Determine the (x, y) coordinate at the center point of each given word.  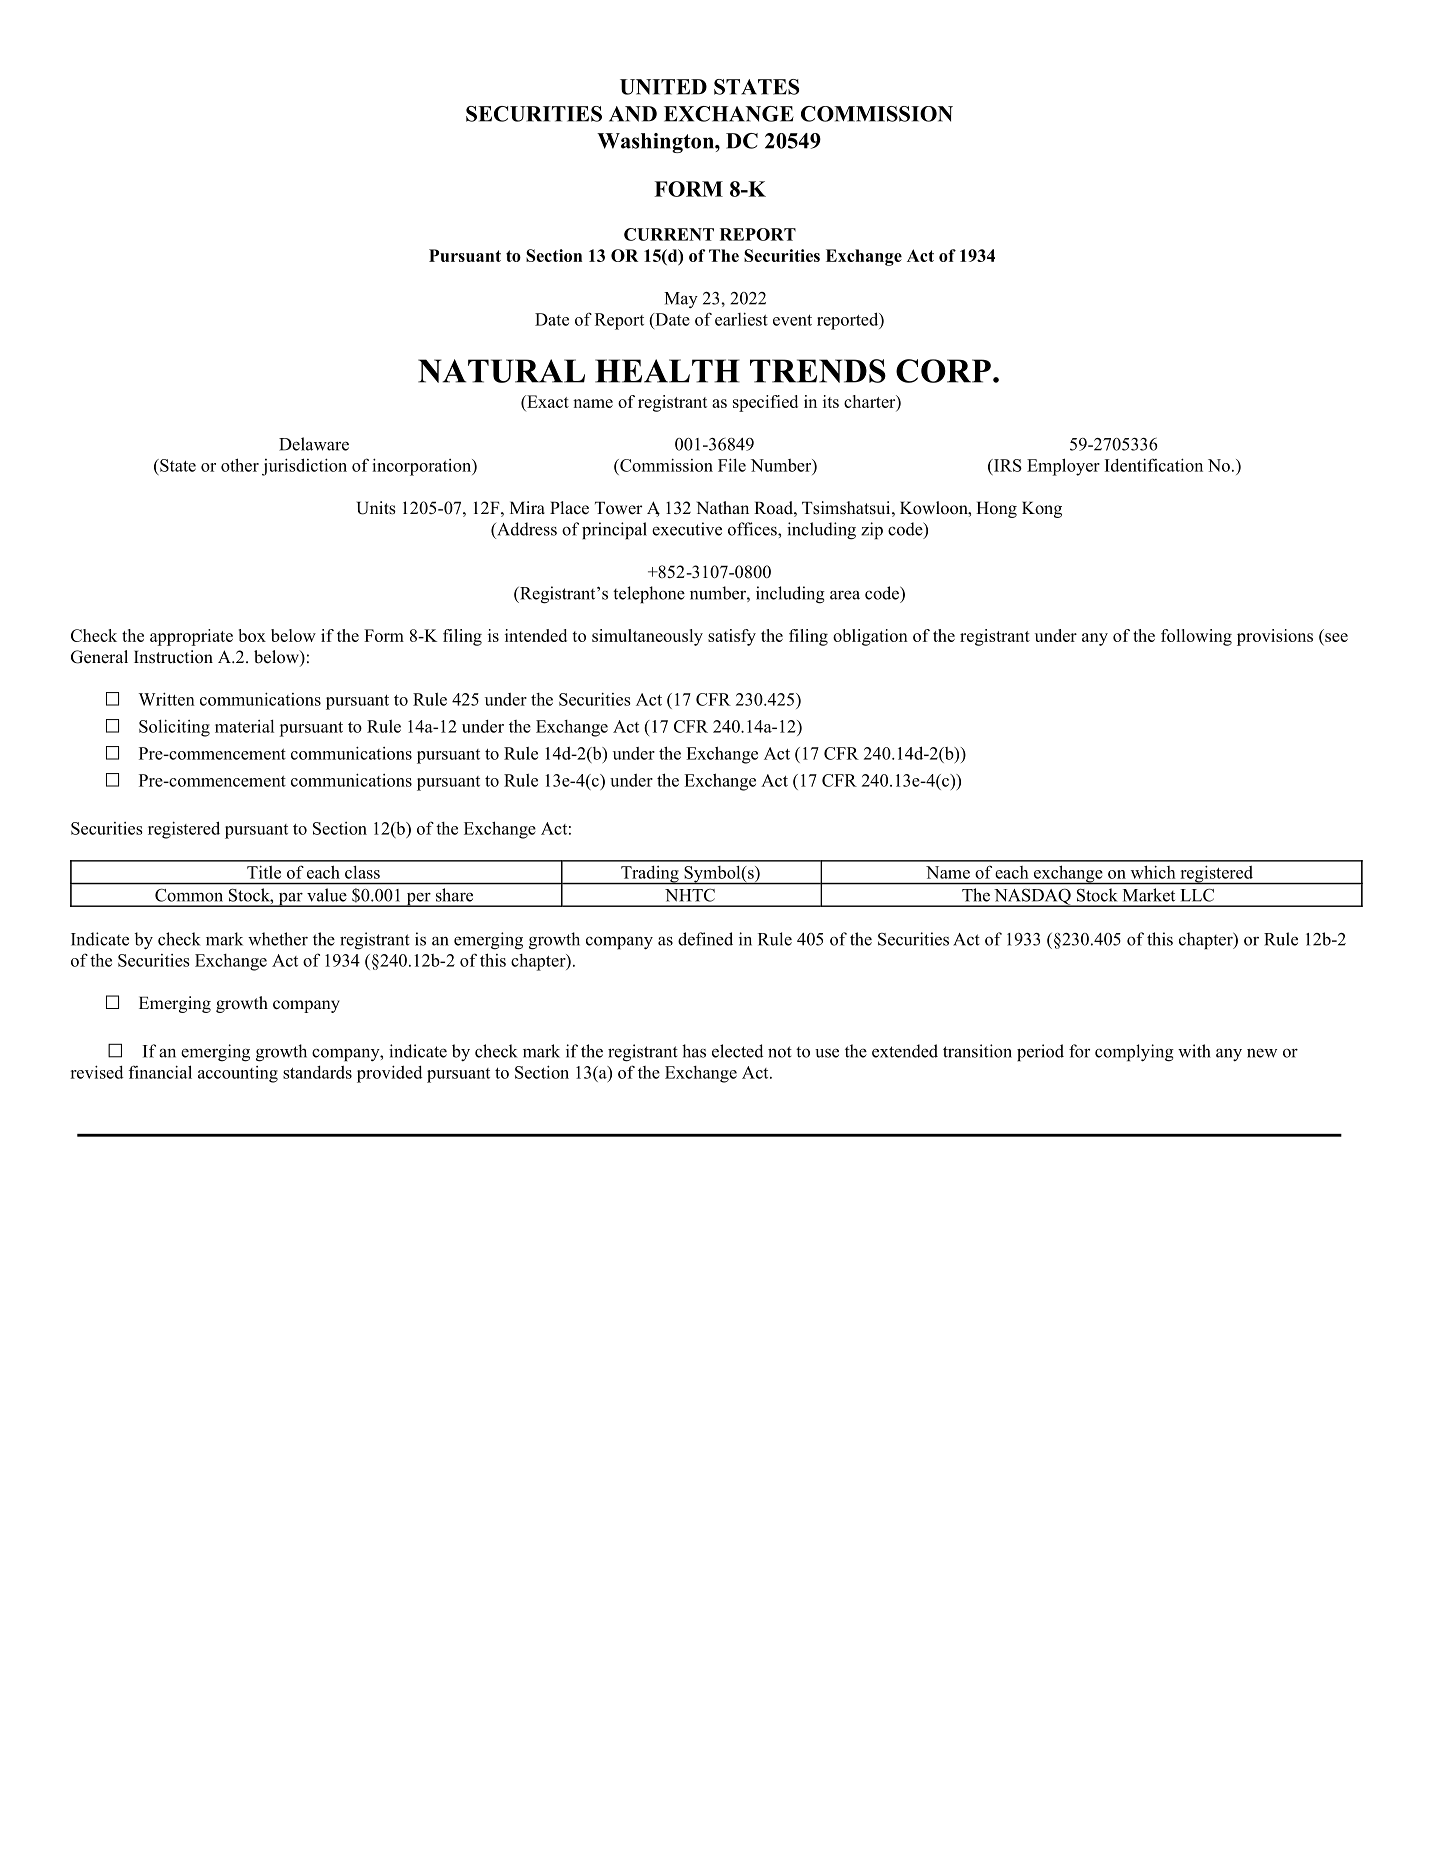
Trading (650, 875)
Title (264, 872)
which (1153, 872)
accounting (238, 1074)
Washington (656, 143)
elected (737, 1051)
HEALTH (667, 371)
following (1196, 637)
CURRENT (669, 234)
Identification (1154, 465)
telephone (649, 594)
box (252, 635)
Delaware (314, 444)
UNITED (663, 87)
